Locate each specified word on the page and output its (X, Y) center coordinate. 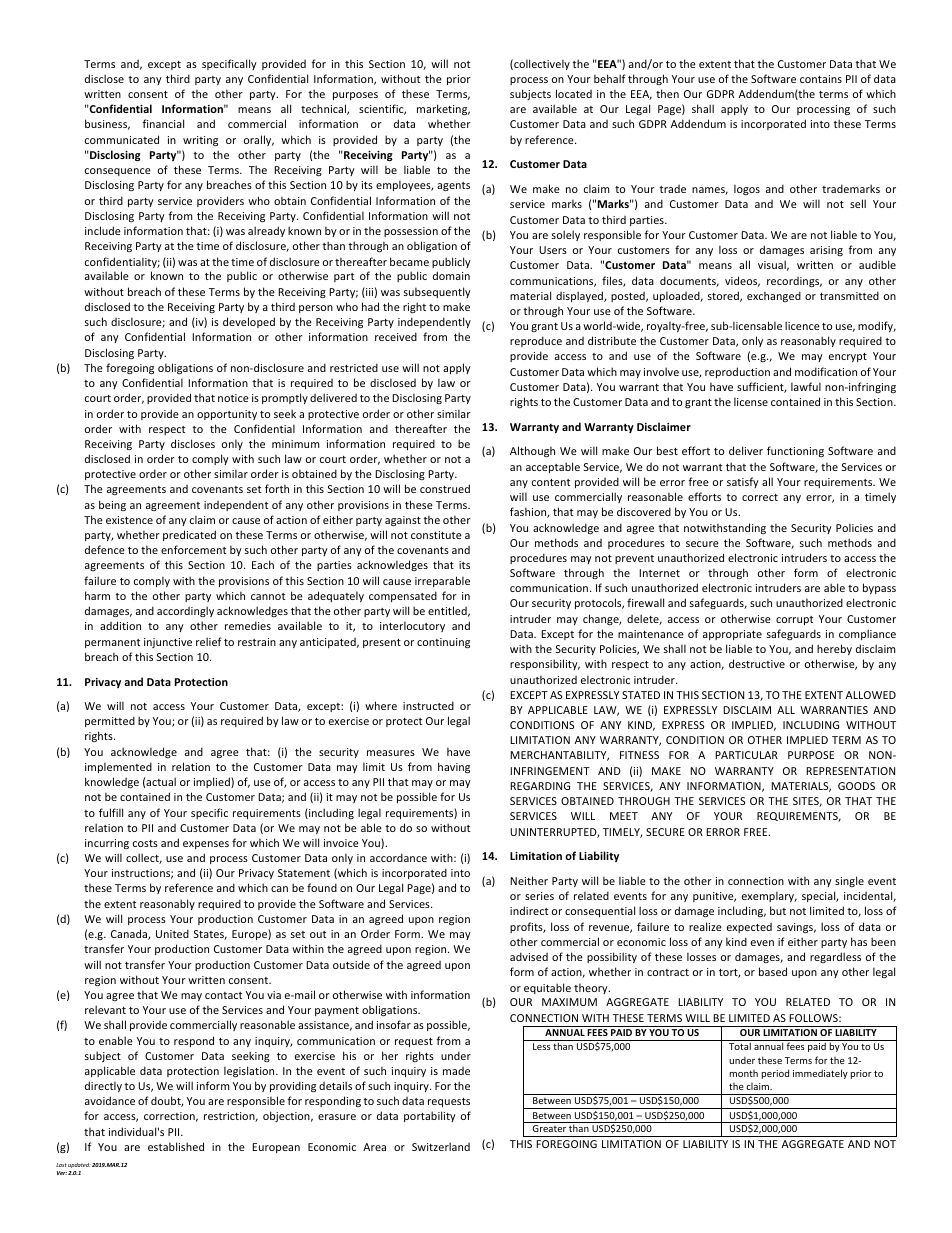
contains (821, 79)
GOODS (856, 786)
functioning (795, 451)
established (176, 1146)
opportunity (227, 415)
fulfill (111, 812)
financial (163, 123)
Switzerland (441, 1146)
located (574, 93)
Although (532, 451)
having (454, 767)
